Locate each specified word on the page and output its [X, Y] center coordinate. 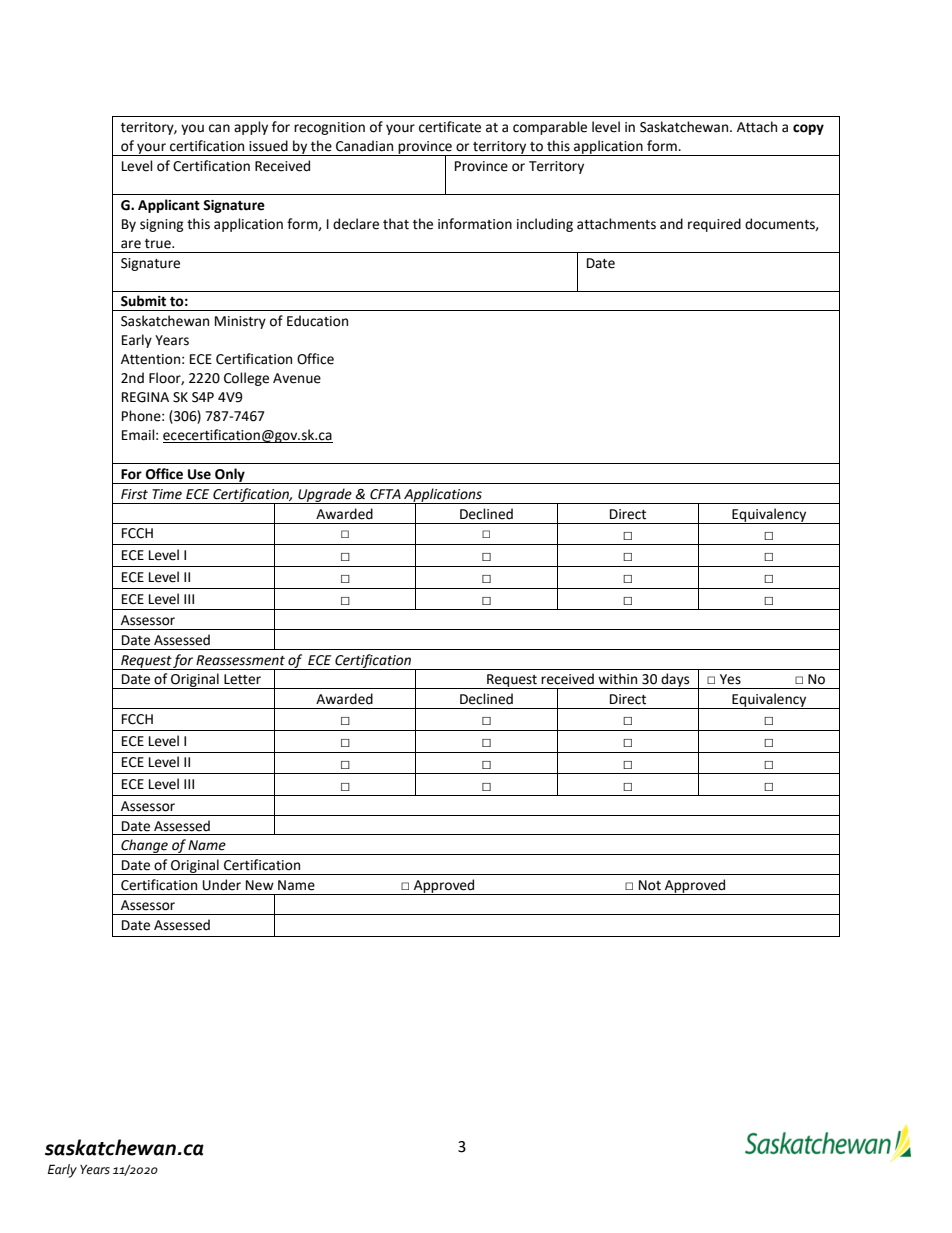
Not [650, 885]
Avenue [297, 378]
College [246, 379]
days [675, 681]
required [714, 225]
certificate [450, 127]
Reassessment [240, 660]
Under [222, 885]
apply [251, 128]
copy [808, 129]
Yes [730, 679]
